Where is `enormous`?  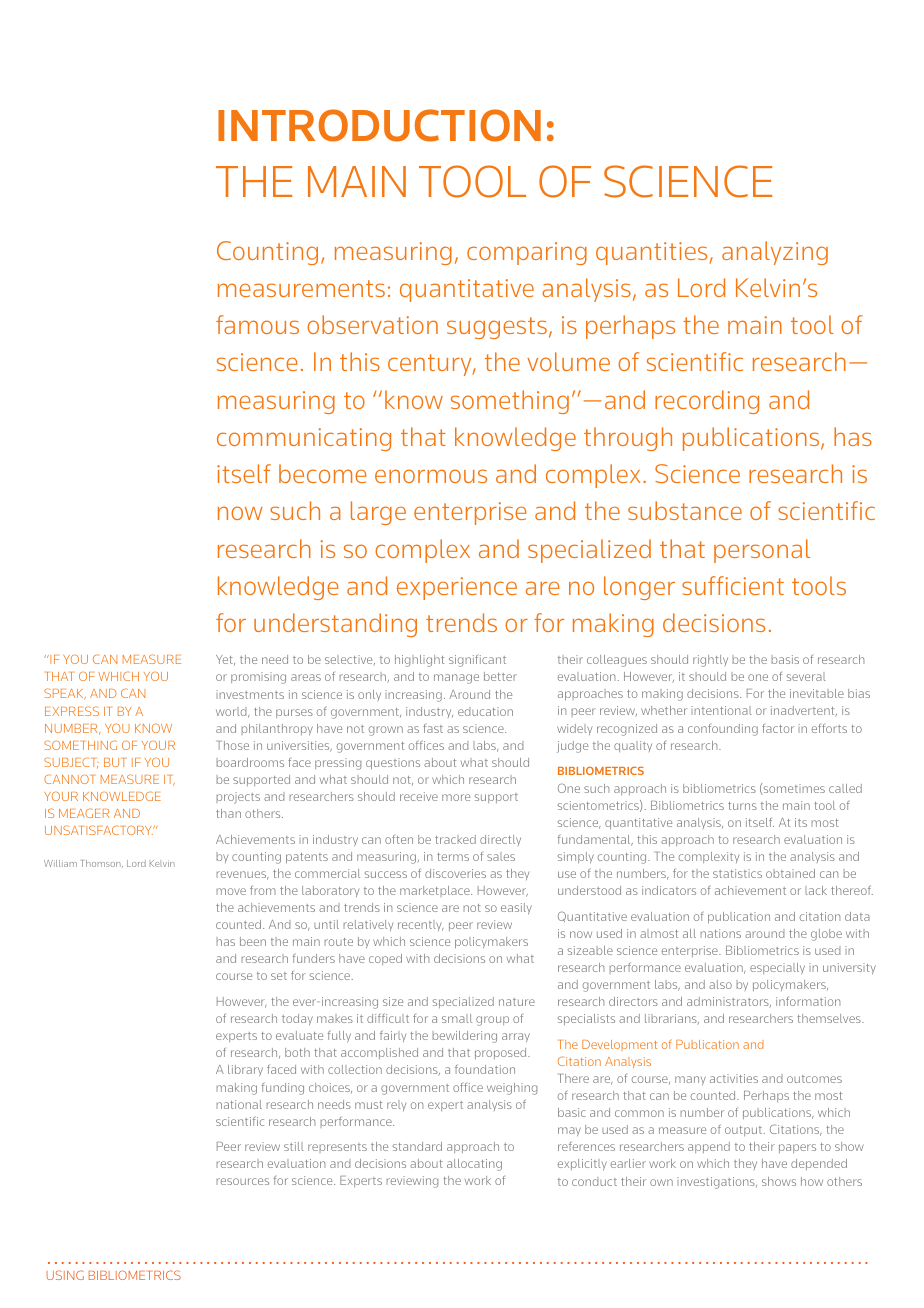
enormous is located at coordinates (431, 476).
